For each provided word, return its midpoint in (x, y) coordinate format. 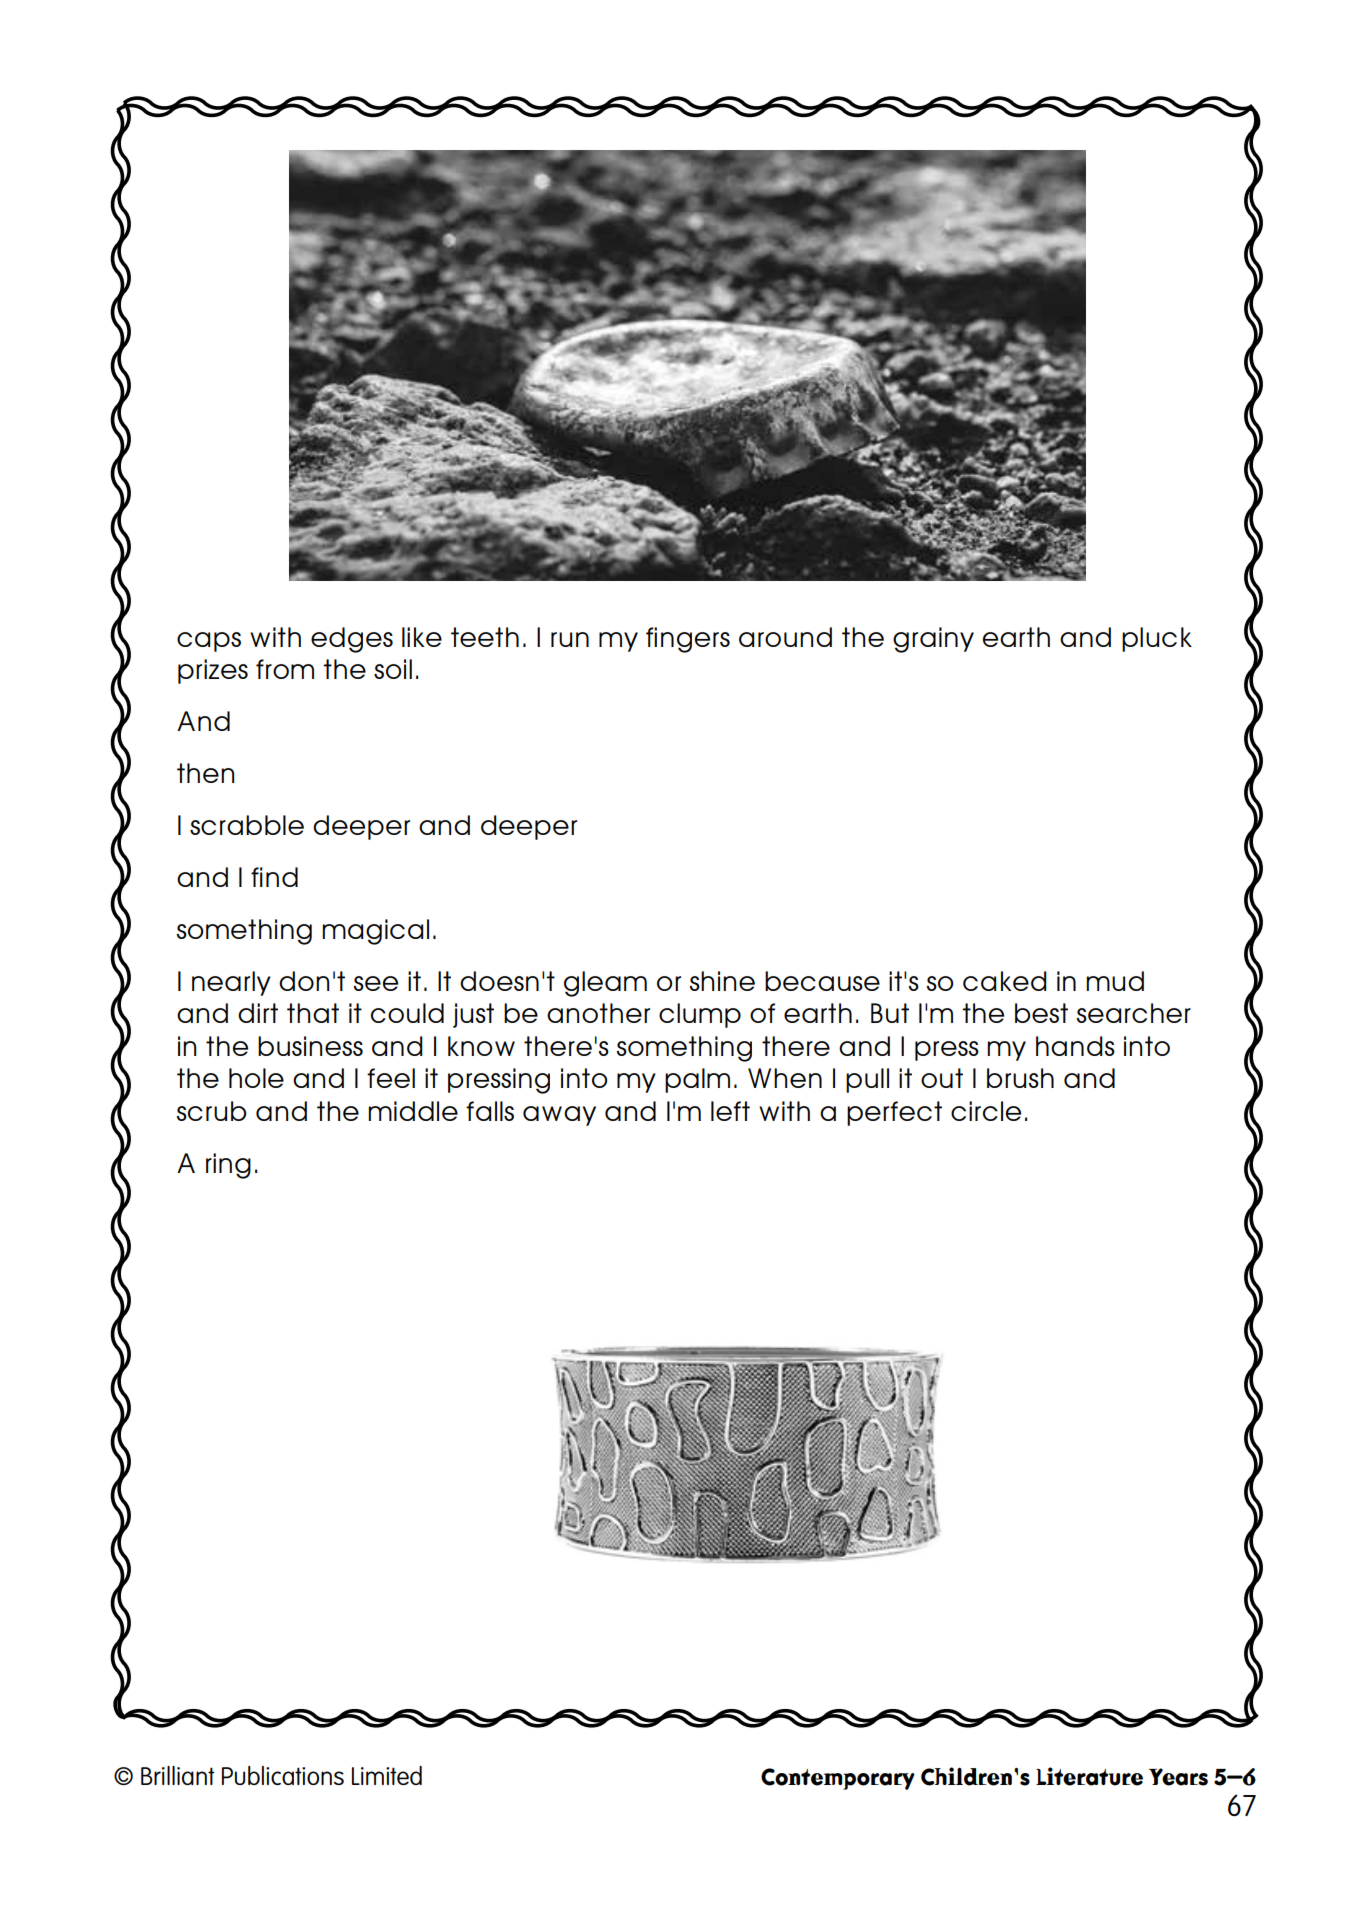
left (730, 1111)
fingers (688, 640)
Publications (283, 1775)
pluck (1157, 639)
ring (228, 1166)
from (285, 669)
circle (986, 1111)
